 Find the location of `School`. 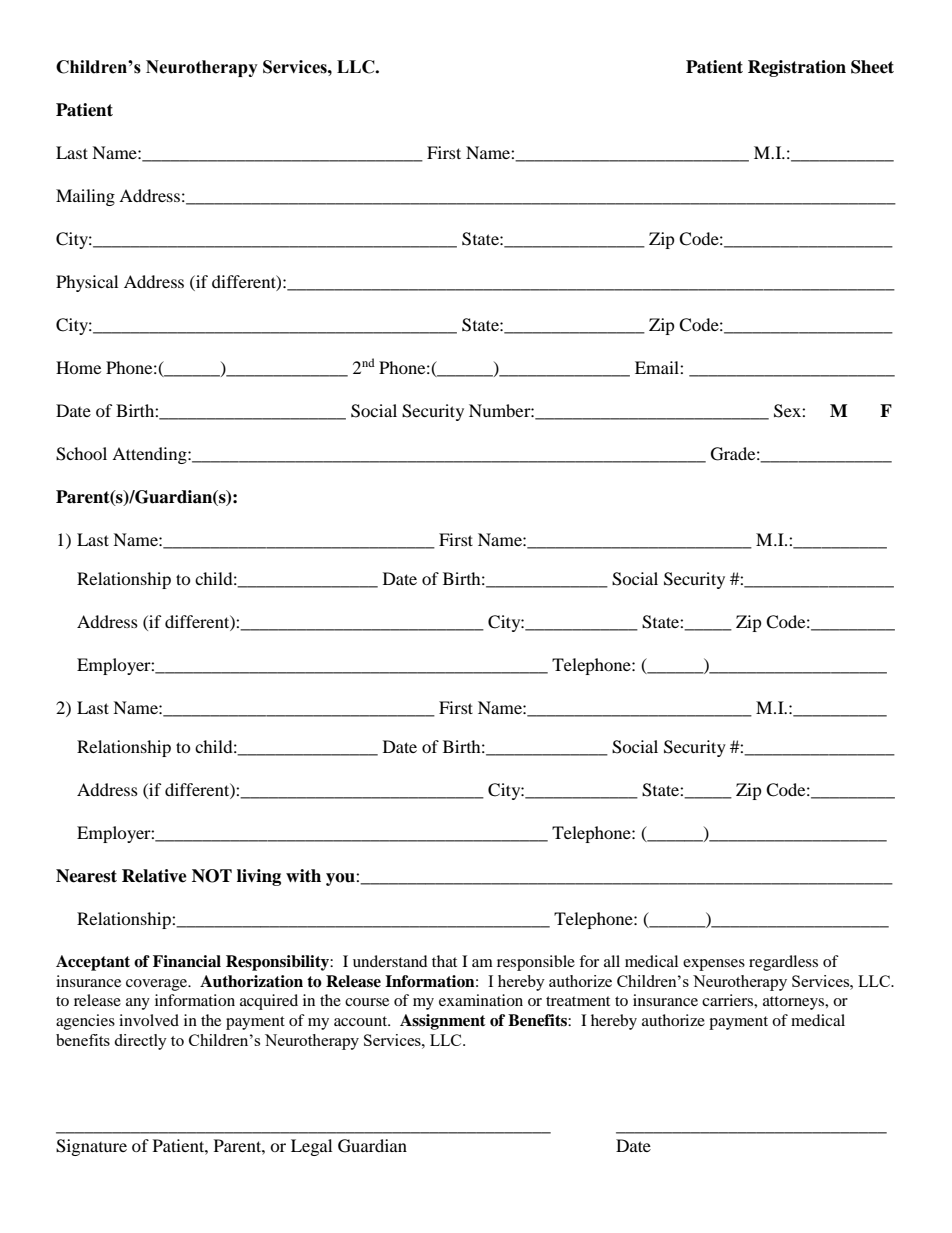

School is located at coordinates (81, 454).
